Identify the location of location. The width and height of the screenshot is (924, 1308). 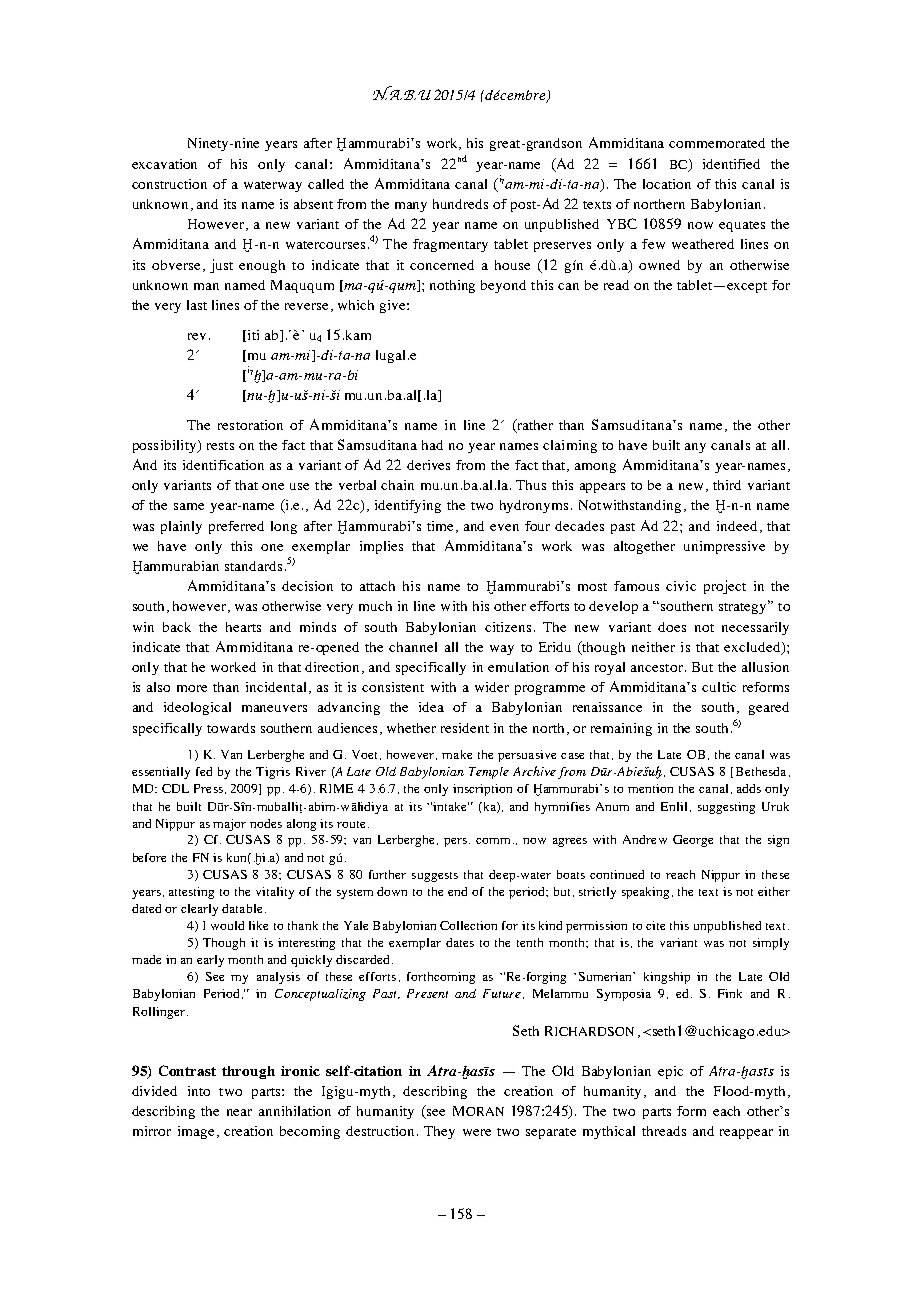
(667, 184).
